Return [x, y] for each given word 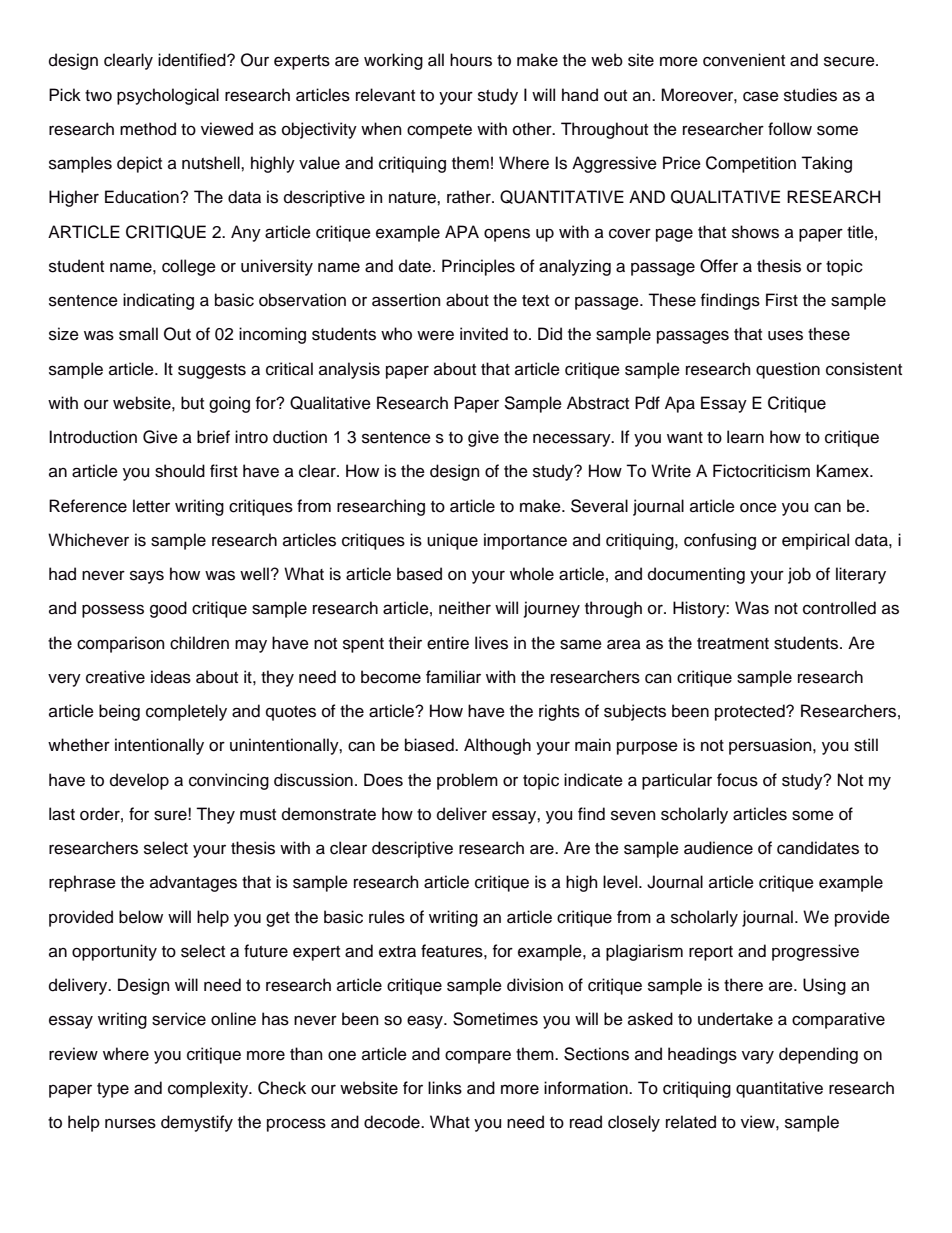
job [799, 575]
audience [718, 848]
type [113, 1090]
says [147, 577]
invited [484, 334]
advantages [193, 883]
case [761, 96]
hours [471, 60]
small [138, 334]
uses [785, 335]
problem [467, 781]
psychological [168, 96]
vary [758, 1057]
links [445, 1088]
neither [465, 608]
